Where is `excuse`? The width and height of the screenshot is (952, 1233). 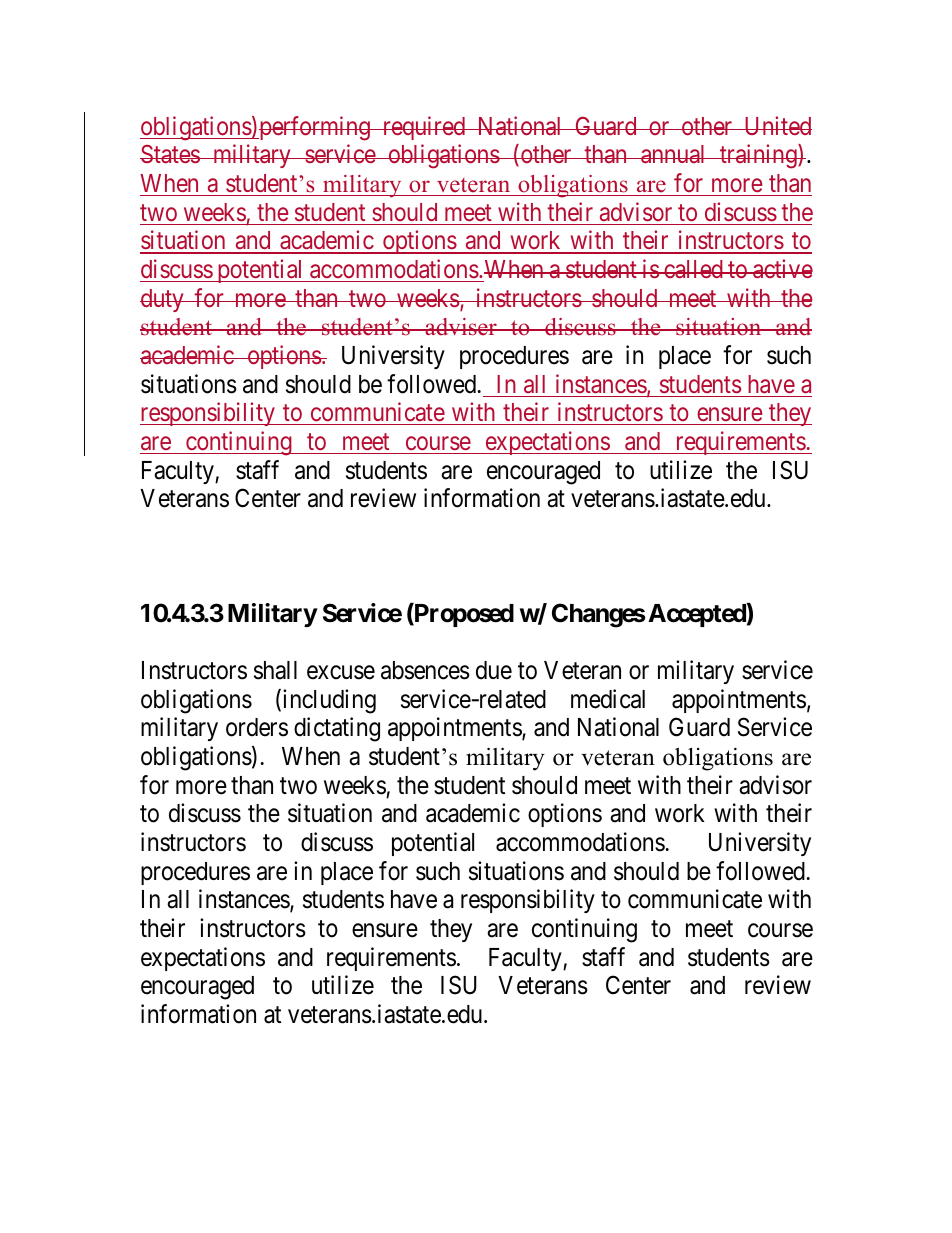
excuse is located at coordinates (341, 673).
